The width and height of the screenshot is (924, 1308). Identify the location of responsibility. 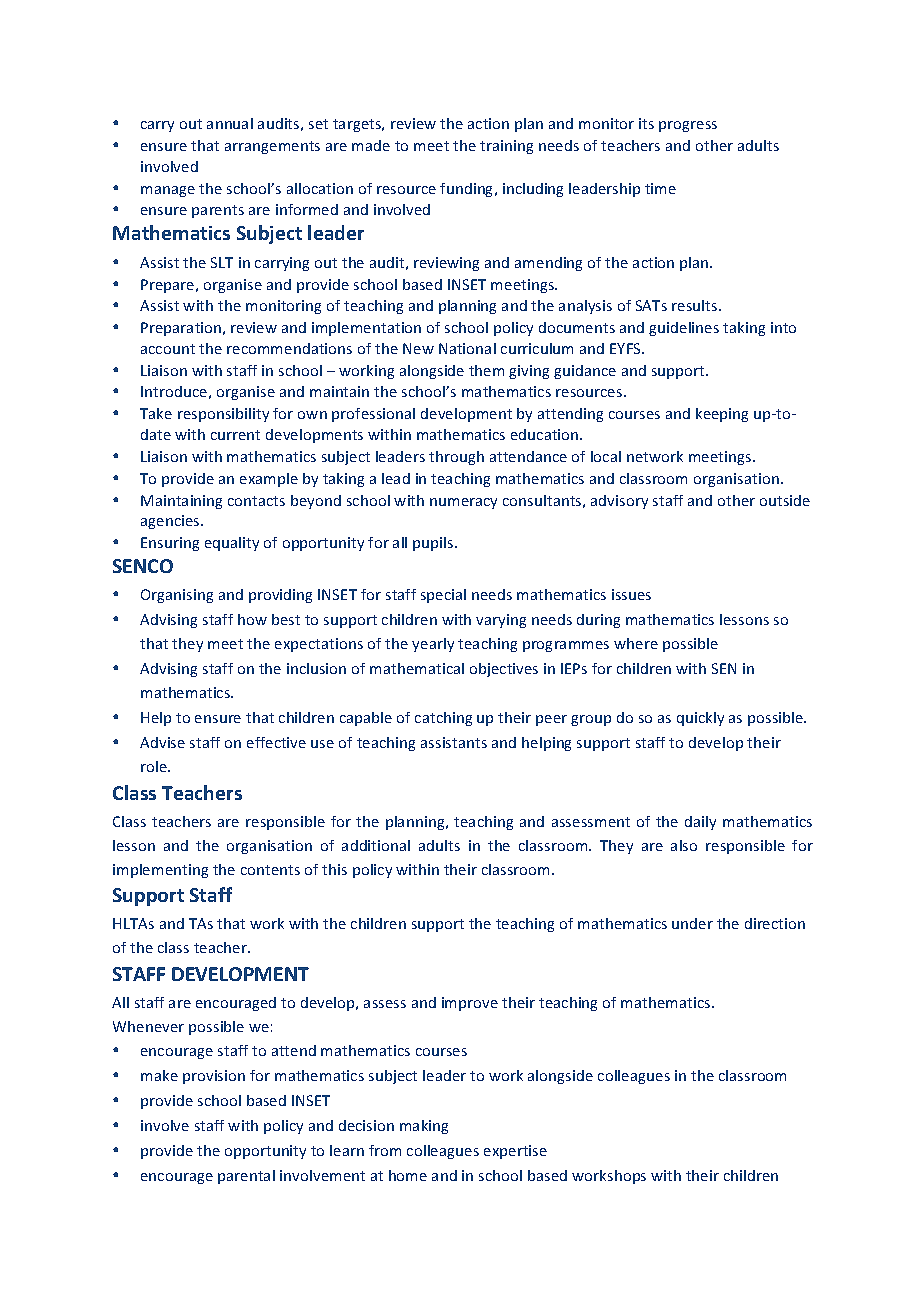
(223, 415).
